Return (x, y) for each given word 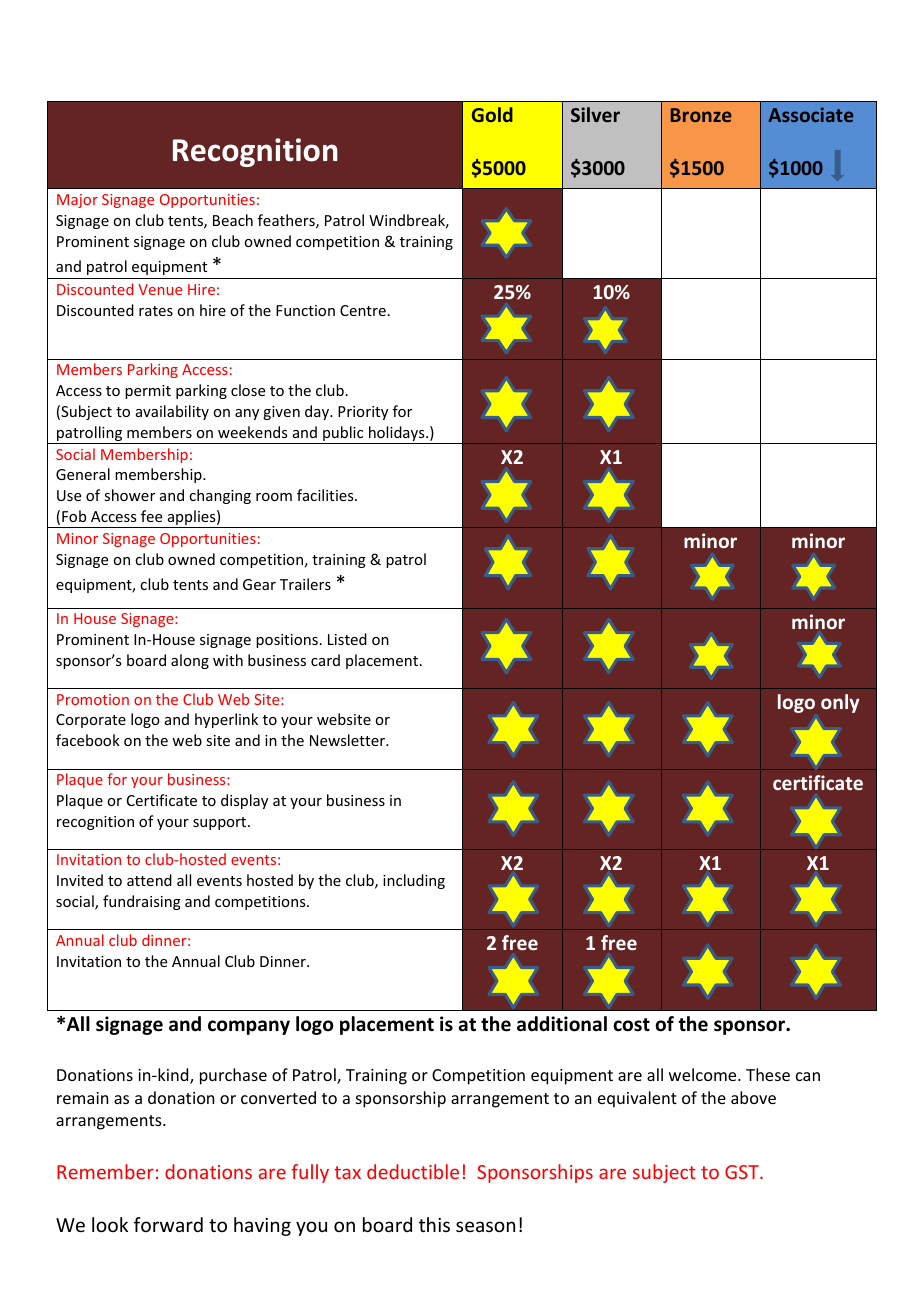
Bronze (701, 115)
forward (168, 1224)
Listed (347, 639)
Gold (492, 114)
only (840, 703)
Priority (363, 413)
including (414, 881)
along (190, 661)
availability (172, 412)
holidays (397, 435)
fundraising (142, 902)
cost (631, 1025)
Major (77, 201)
